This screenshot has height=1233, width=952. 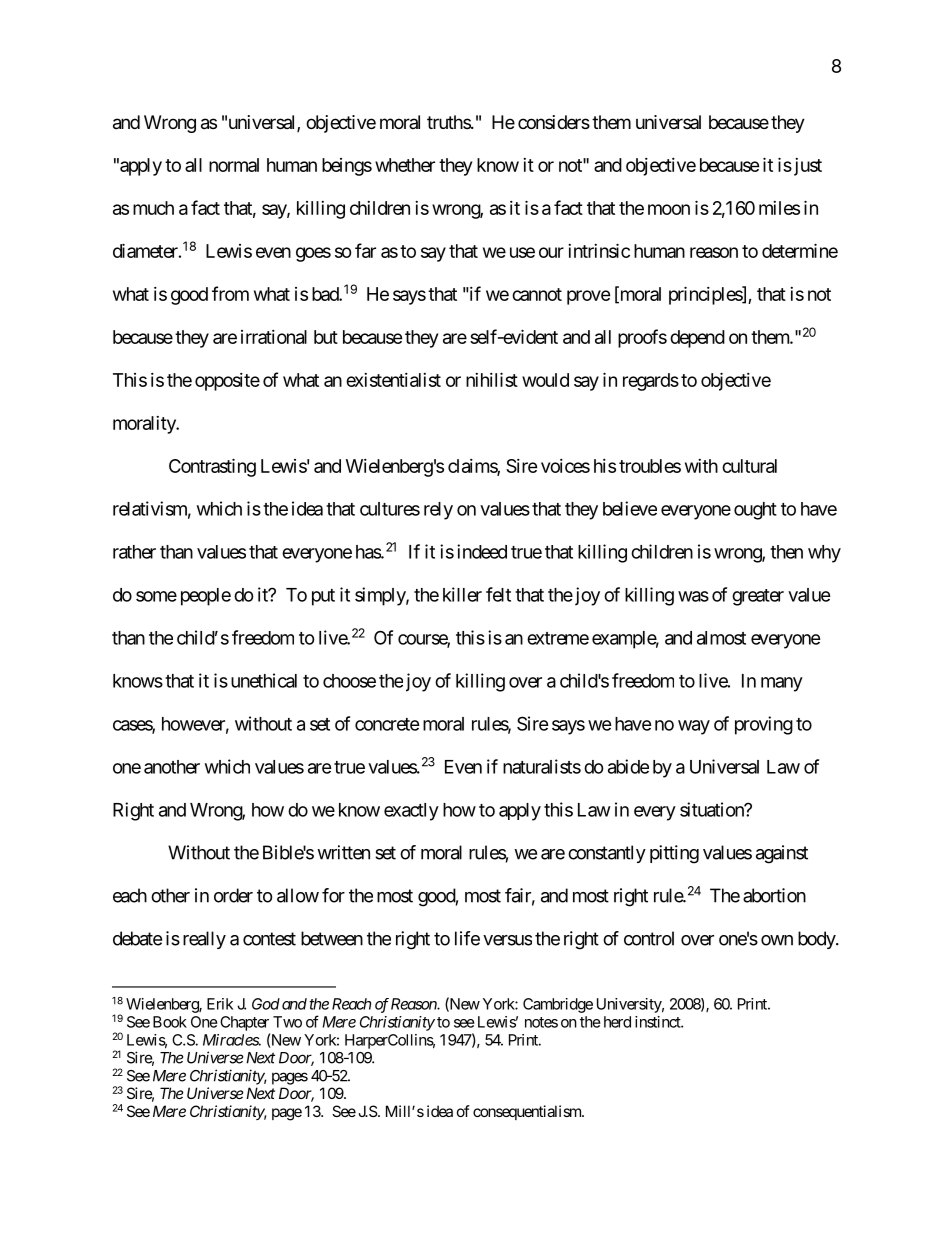 What do you see at coordinates (492, 379) in the screenshot?
I see `nihilist` at bounding box center [492, 379].
